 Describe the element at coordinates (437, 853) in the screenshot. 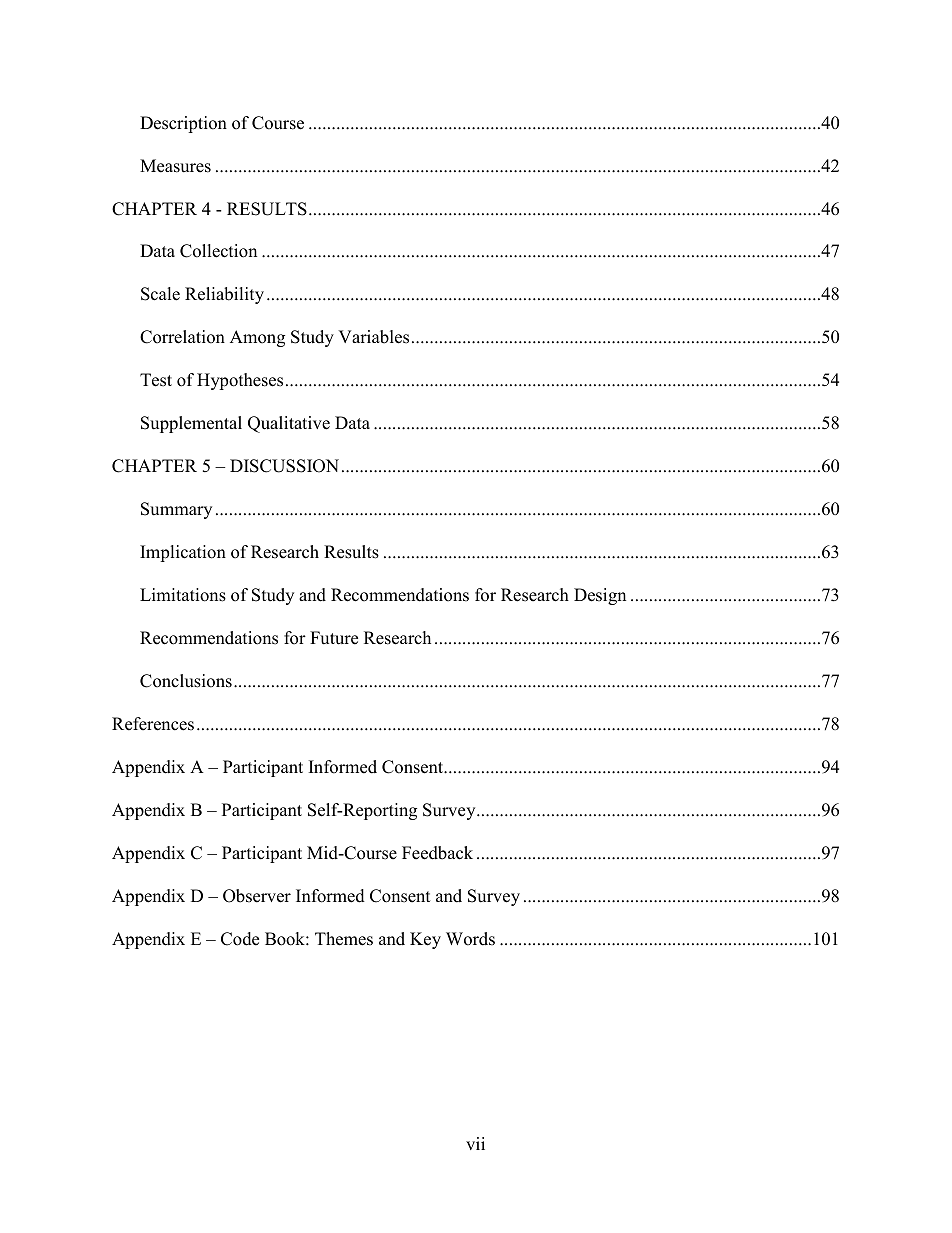

I see `Feedback` at that location.
